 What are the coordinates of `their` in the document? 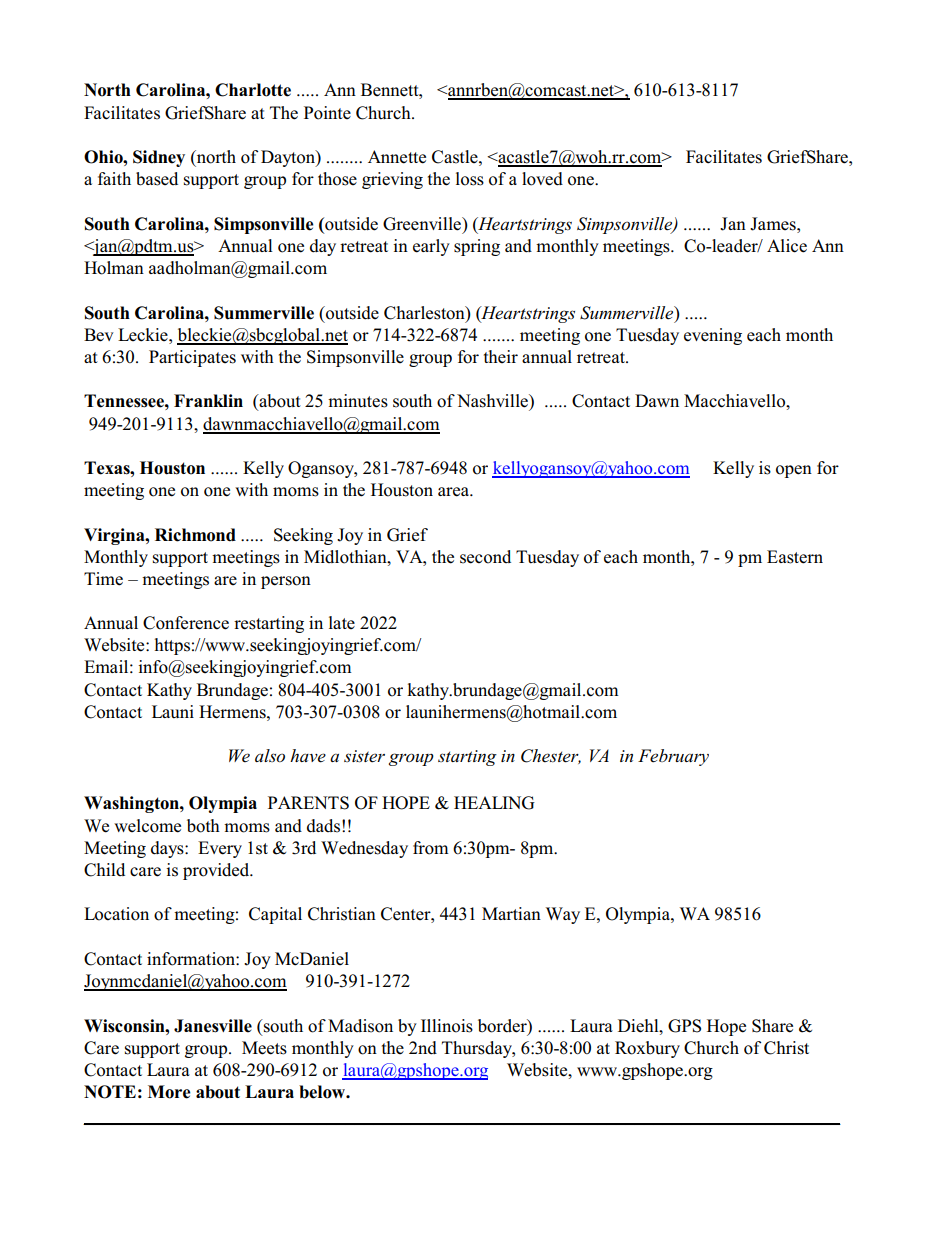 It's located at (501, 356).
